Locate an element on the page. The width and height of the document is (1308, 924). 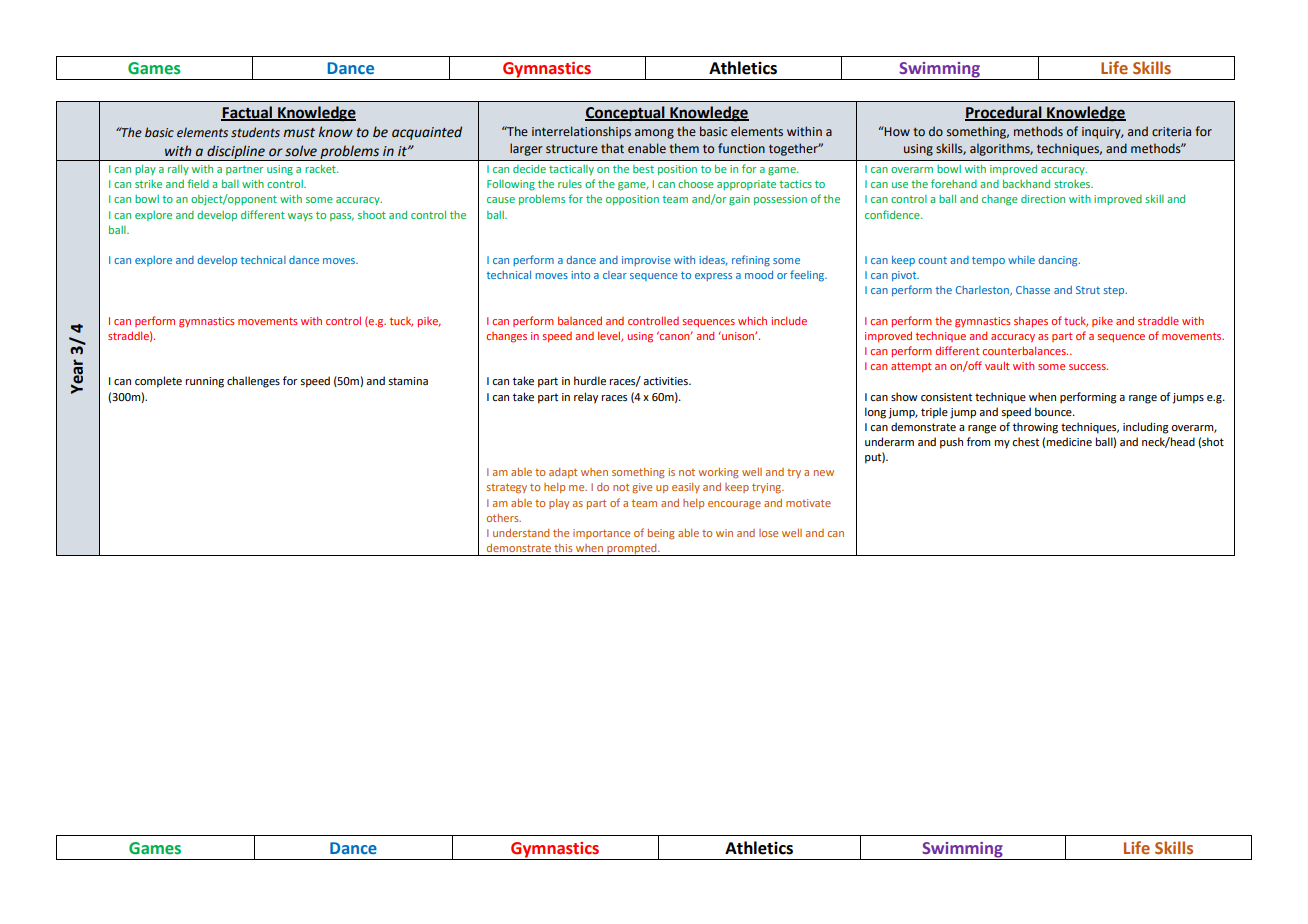
lose is located at coordinates (768, 533).
